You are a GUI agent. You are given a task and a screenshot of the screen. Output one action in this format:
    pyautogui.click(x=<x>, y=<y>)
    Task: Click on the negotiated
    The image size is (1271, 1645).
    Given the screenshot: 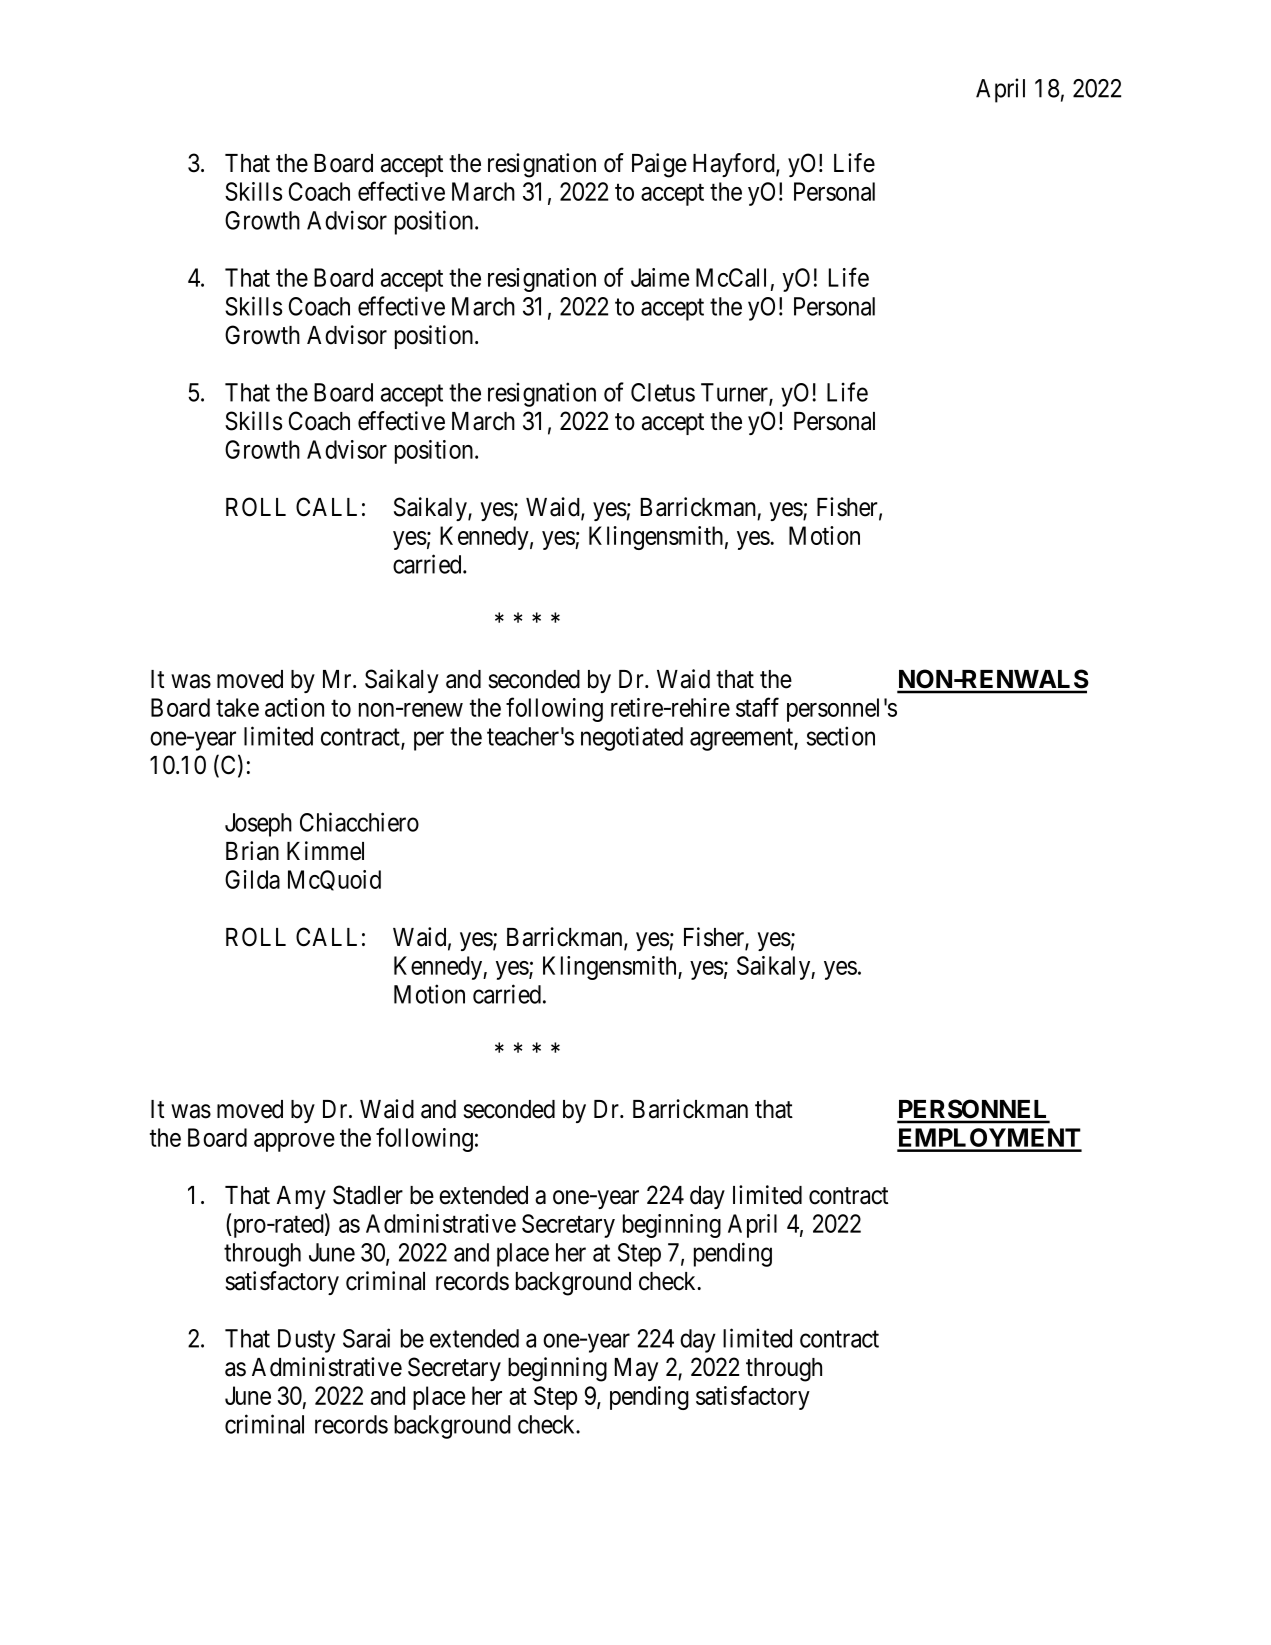 What is the action you would take?
    pyautogui.click(x=632, y=738)
